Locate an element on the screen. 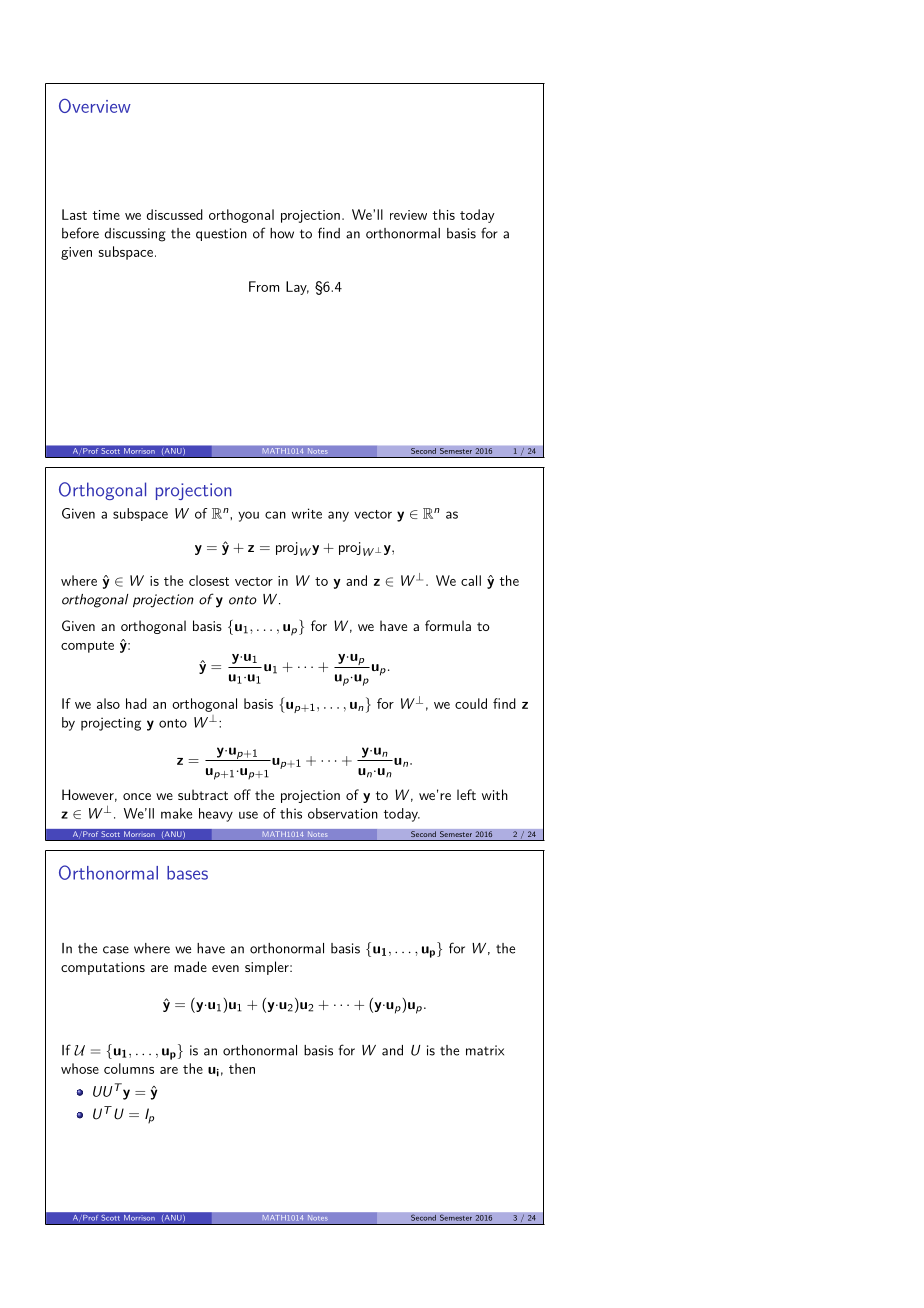 The image size is (924, 1308). could is located at coordinates (471, 703).
